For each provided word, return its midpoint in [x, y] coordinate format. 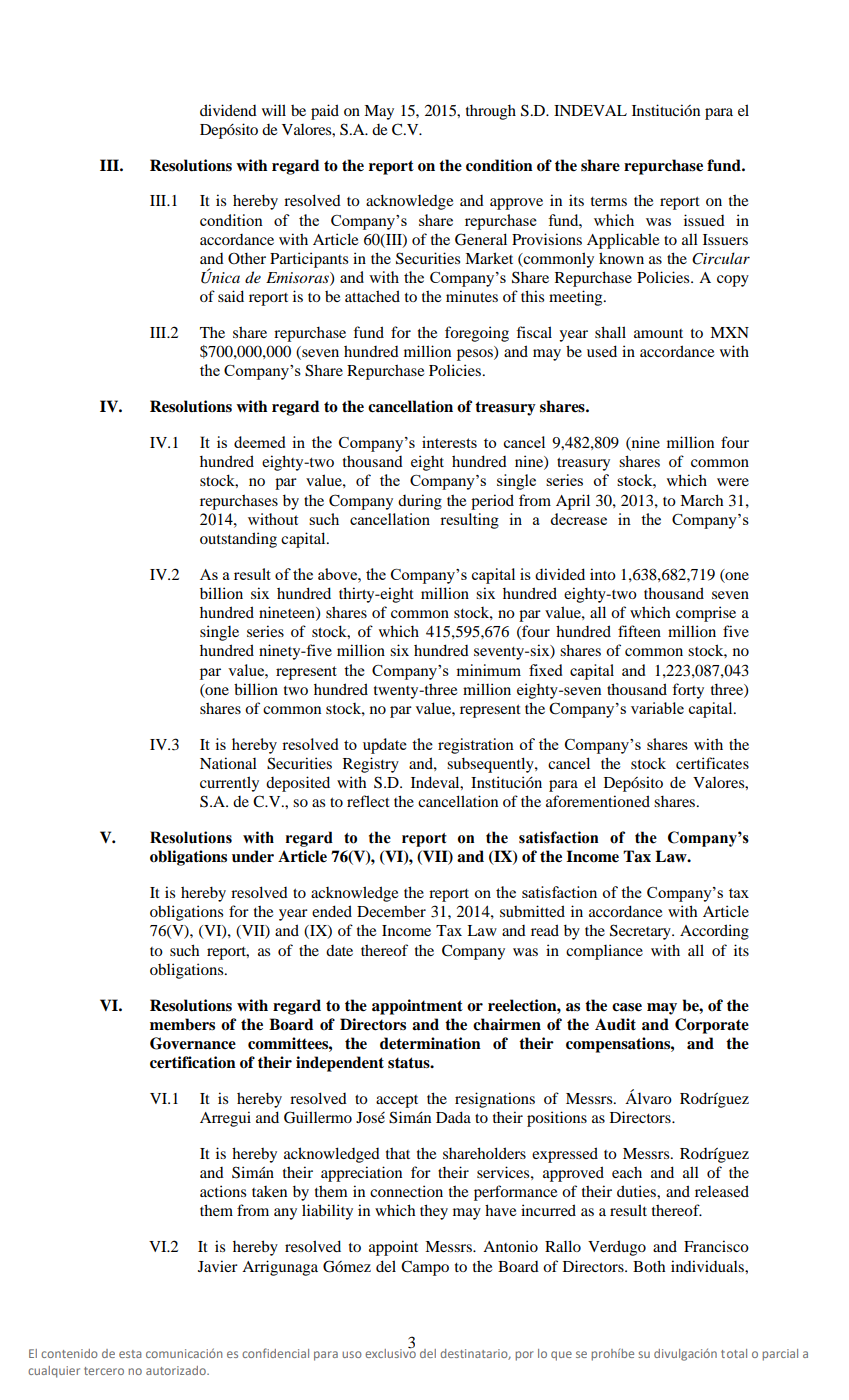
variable [657, 708]
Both [649, 1266]
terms [609, 201]
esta [130, 1354]
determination [430, 1043]
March [701, 500]
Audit [615, 1024]
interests [449, 442]
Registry [371, 765]
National [228, 763]
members [182, 1024]
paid [325, 112]
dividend [228, 110]
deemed [260, 442]
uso [352, 1354]
